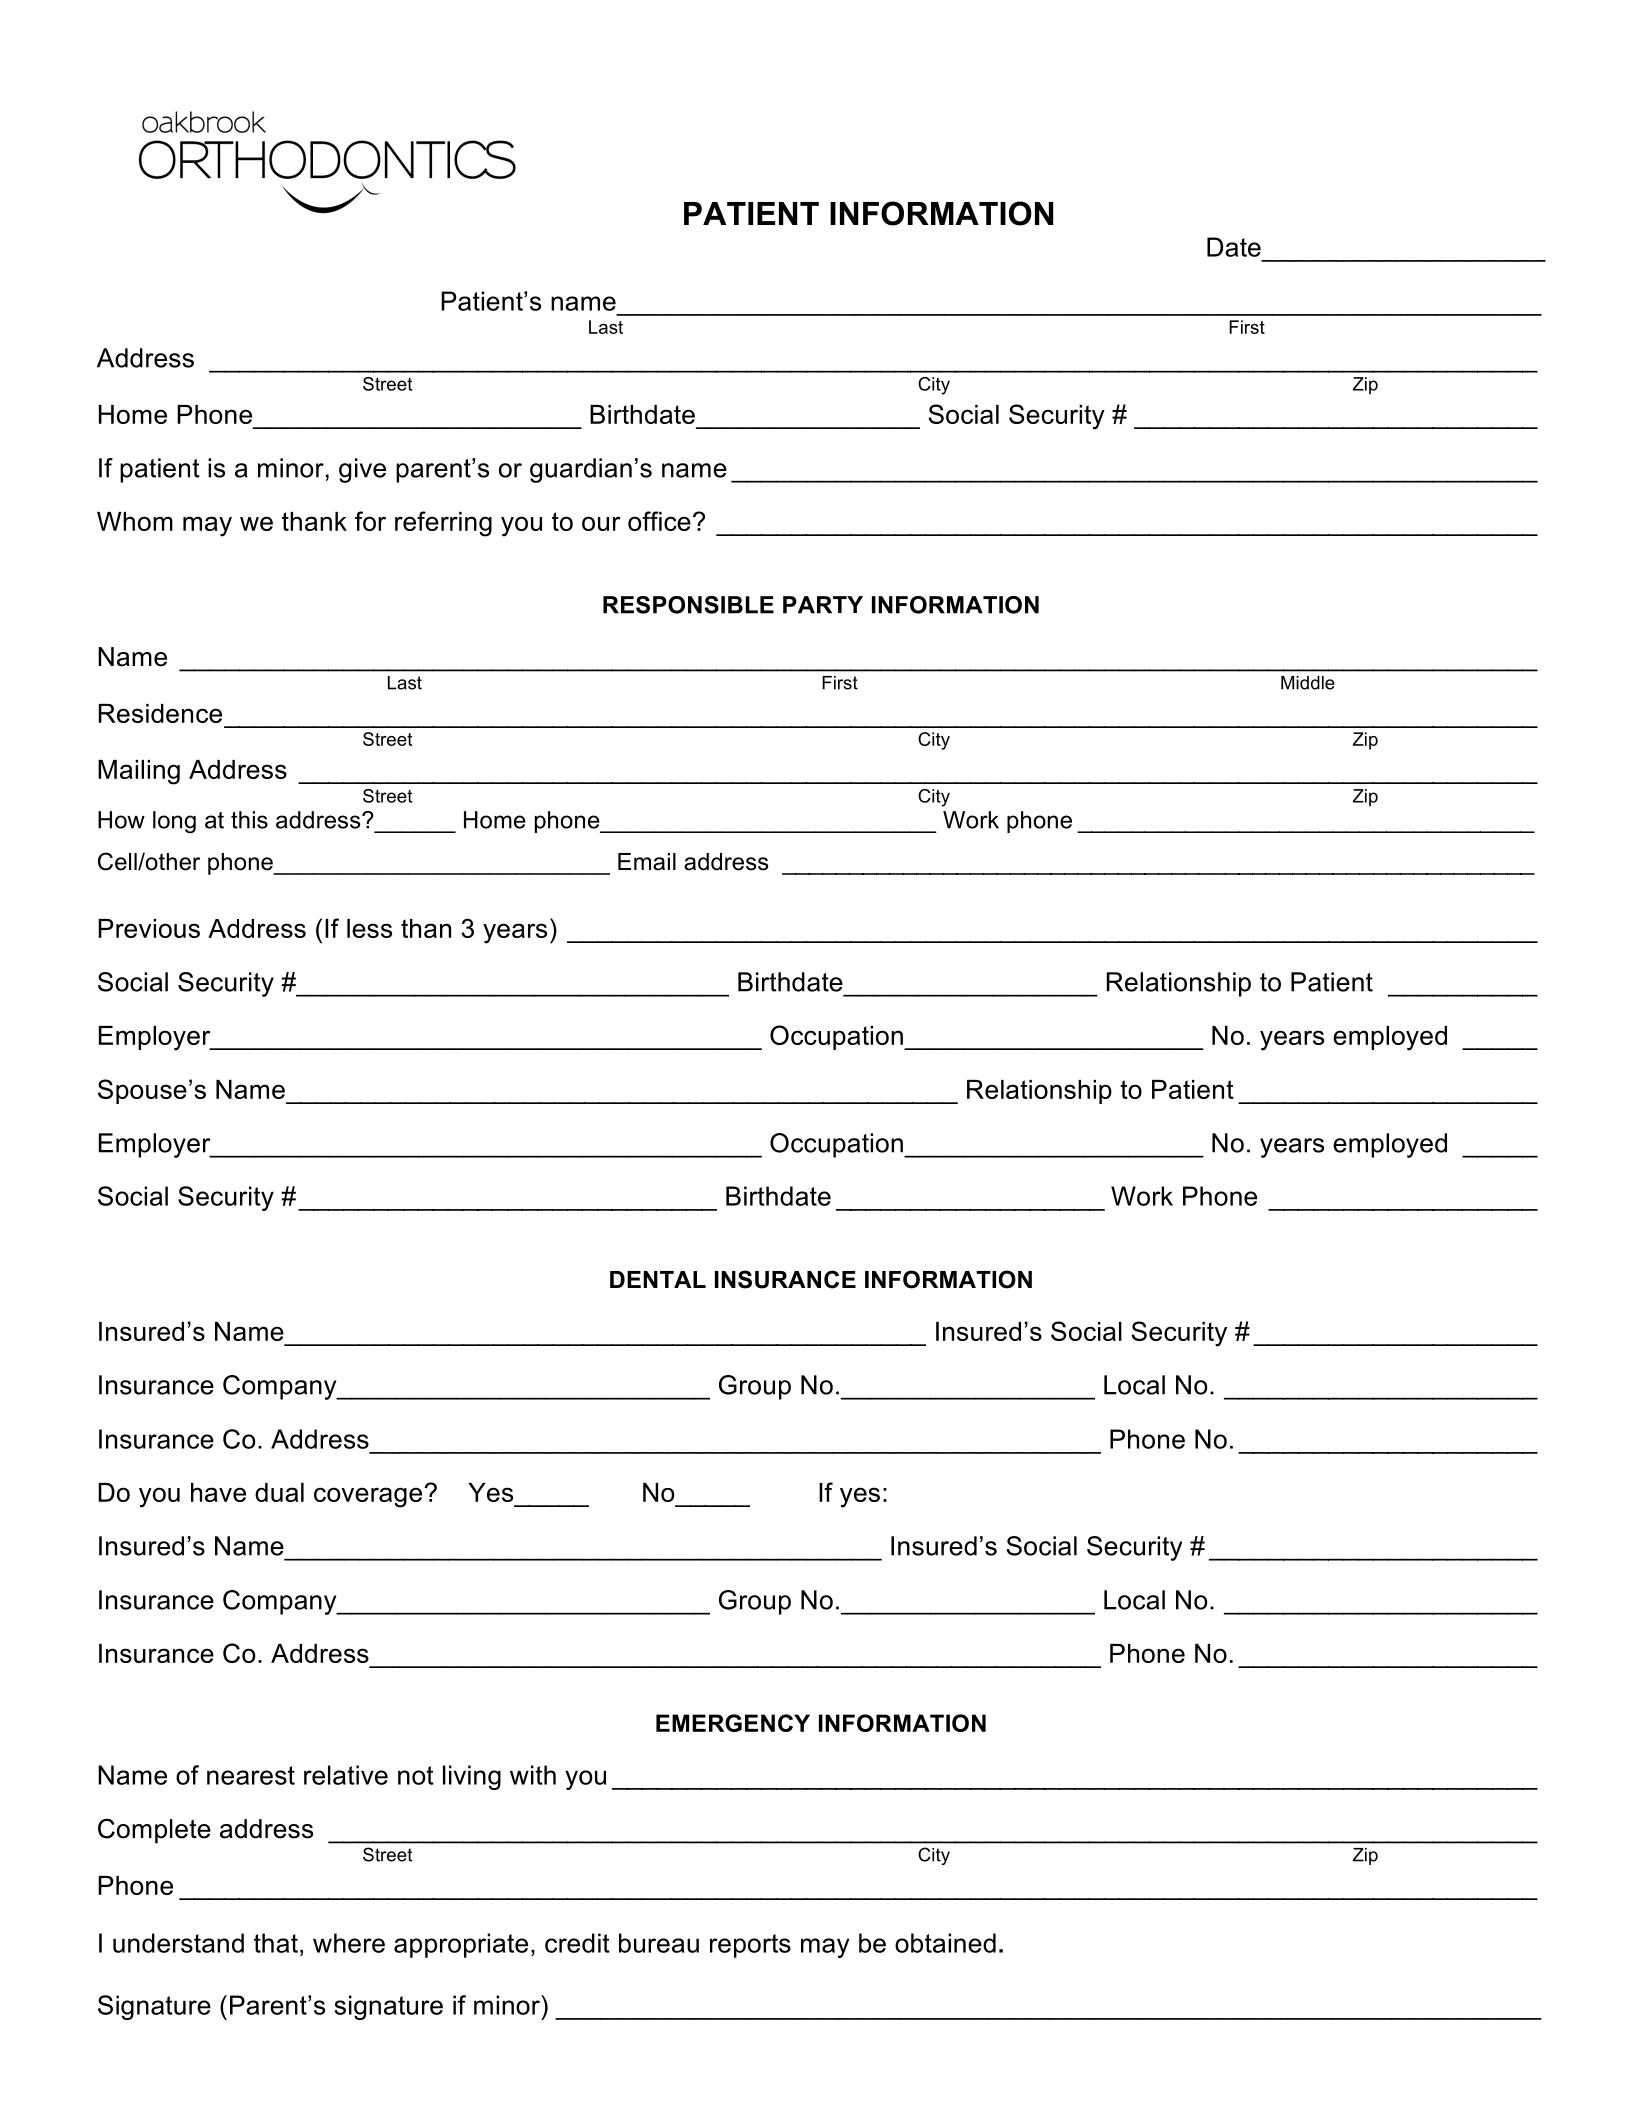 The width and height of the screenshot is (1642, 2125). Describe the element at coordinates (276, 1943) in the screenshot. I see `that` at that location.
